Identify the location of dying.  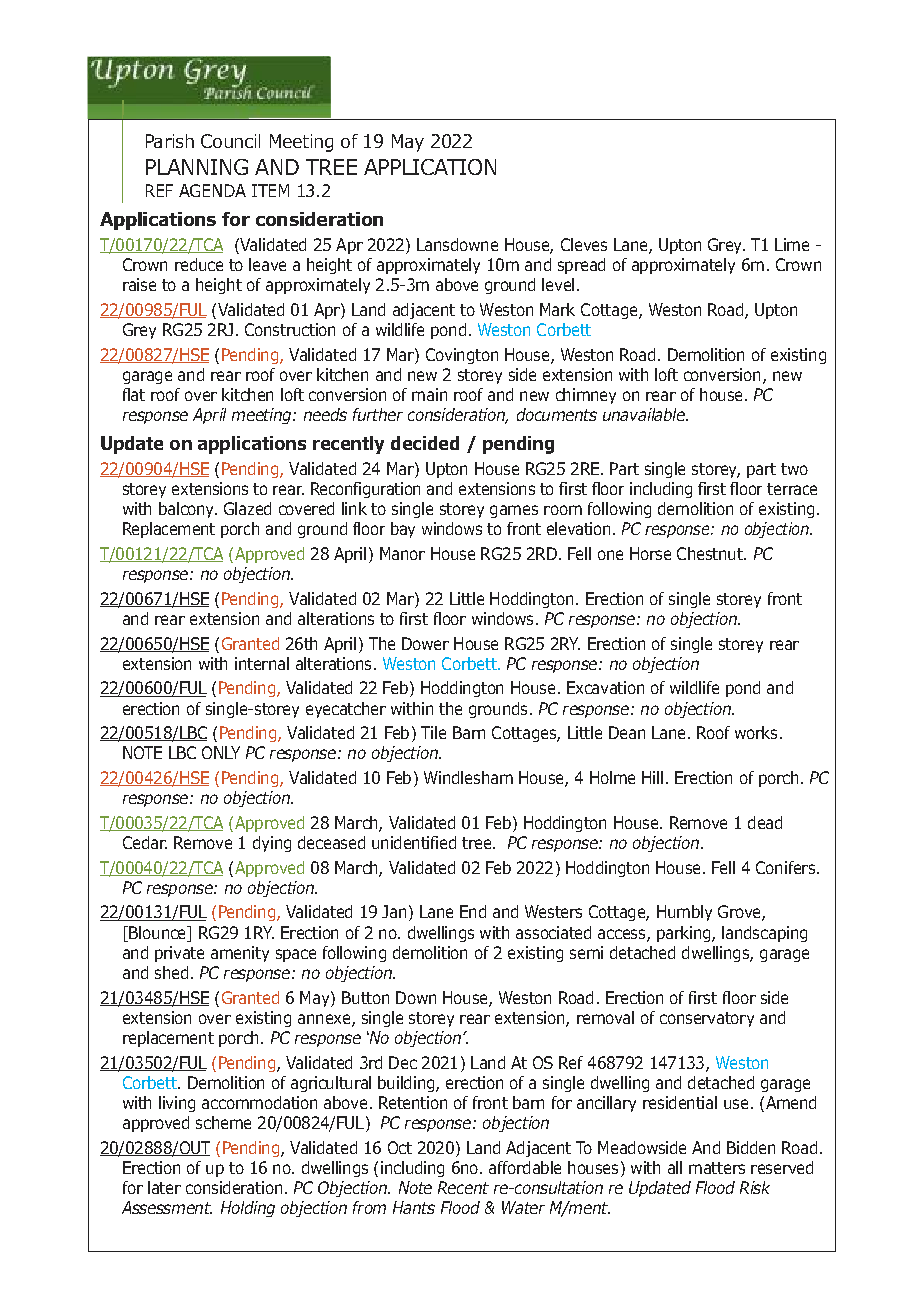
(272, 844).
